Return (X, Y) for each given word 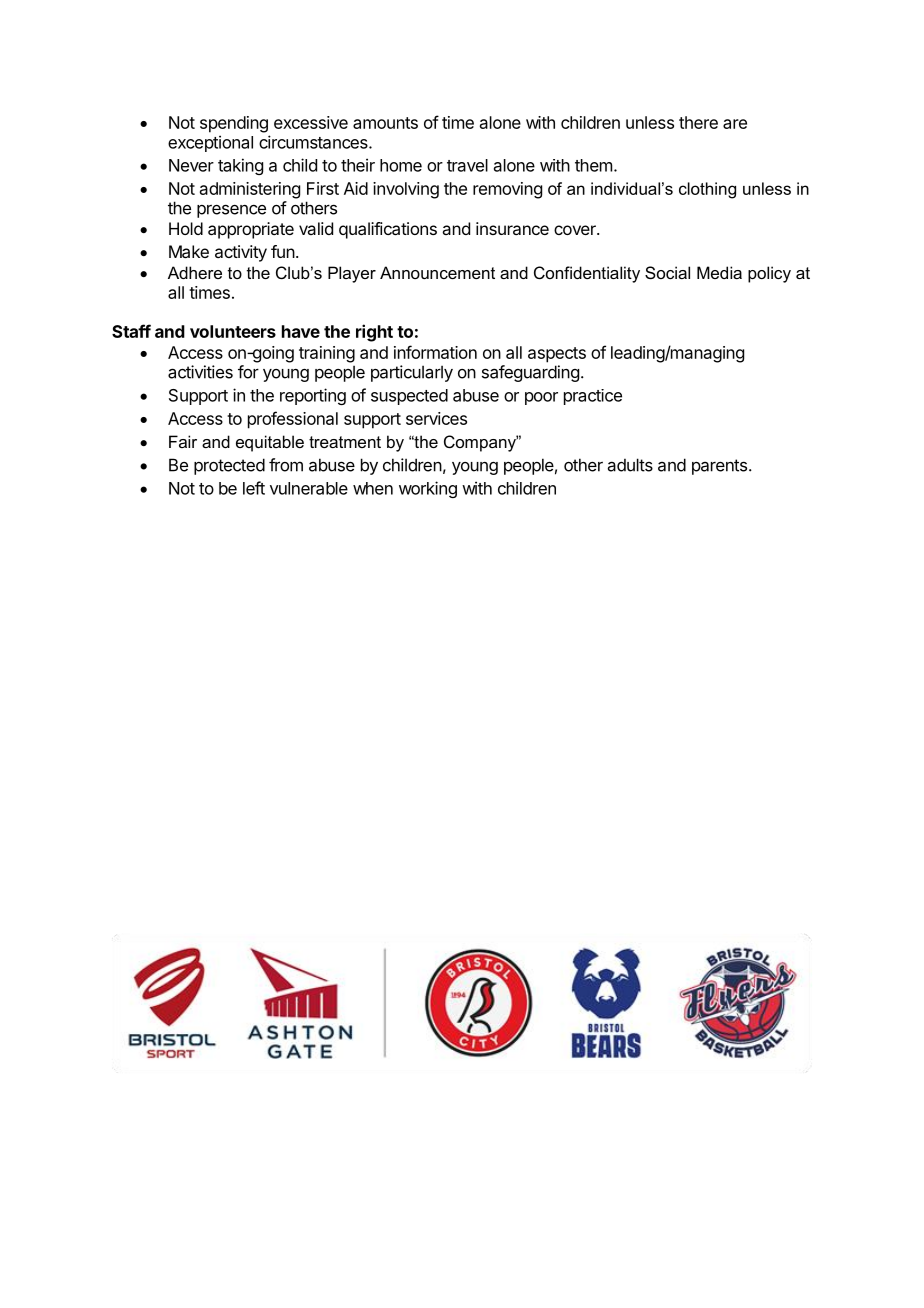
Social (667, 272)
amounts (385, 123)
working (428, 489)
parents (719, 467)
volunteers (233, 331)
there (698, 122)
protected (229, 466)
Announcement (437, 272)
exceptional (210, 143)
